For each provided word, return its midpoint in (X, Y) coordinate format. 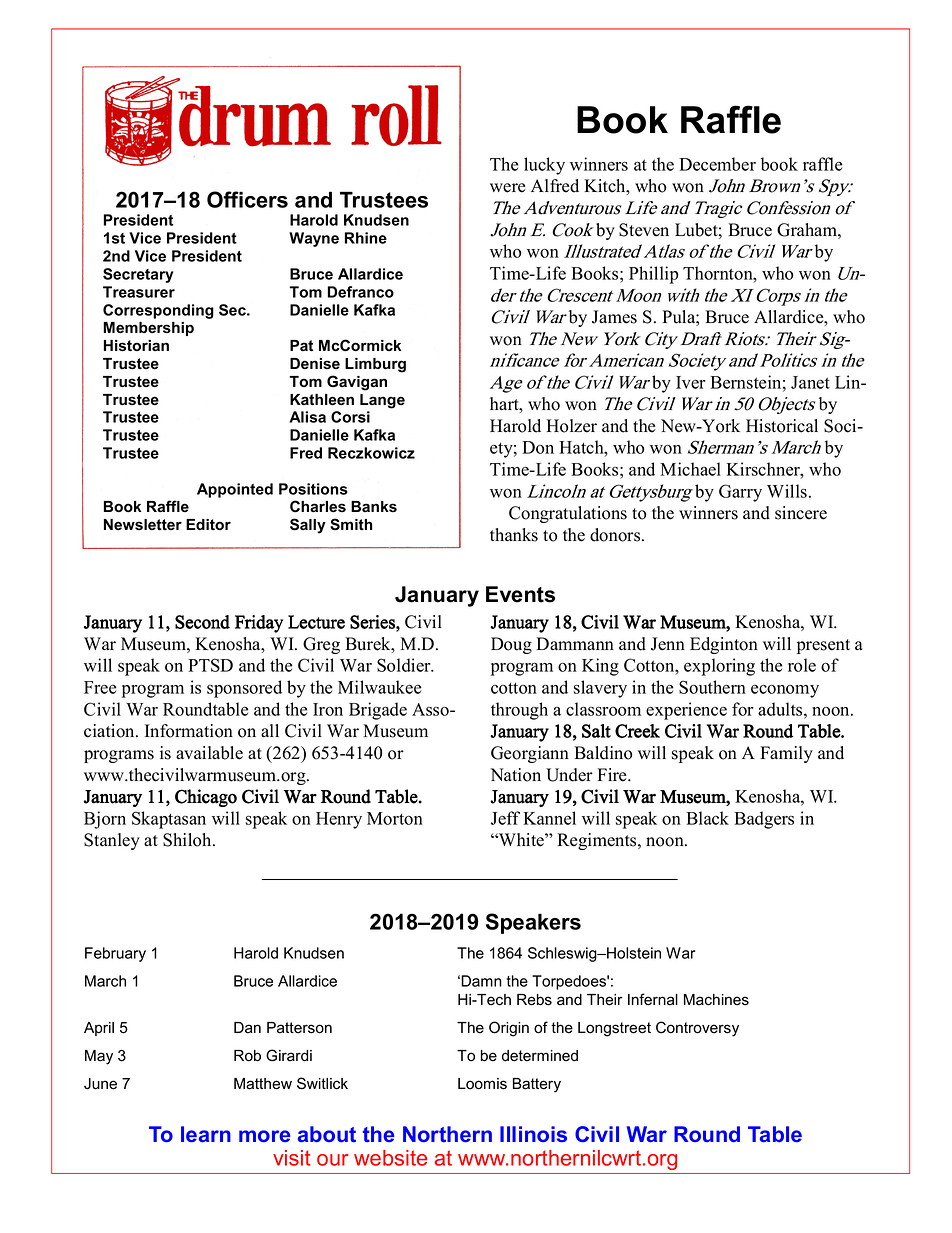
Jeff (505, 818)
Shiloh (188, 840)
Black (707, 818)
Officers (247, 199)
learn (206, 1134)
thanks (514, 535)
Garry (740, 493)
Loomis (482, 1084)
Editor (208, 524)
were (507, 188)
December (717, 164)
